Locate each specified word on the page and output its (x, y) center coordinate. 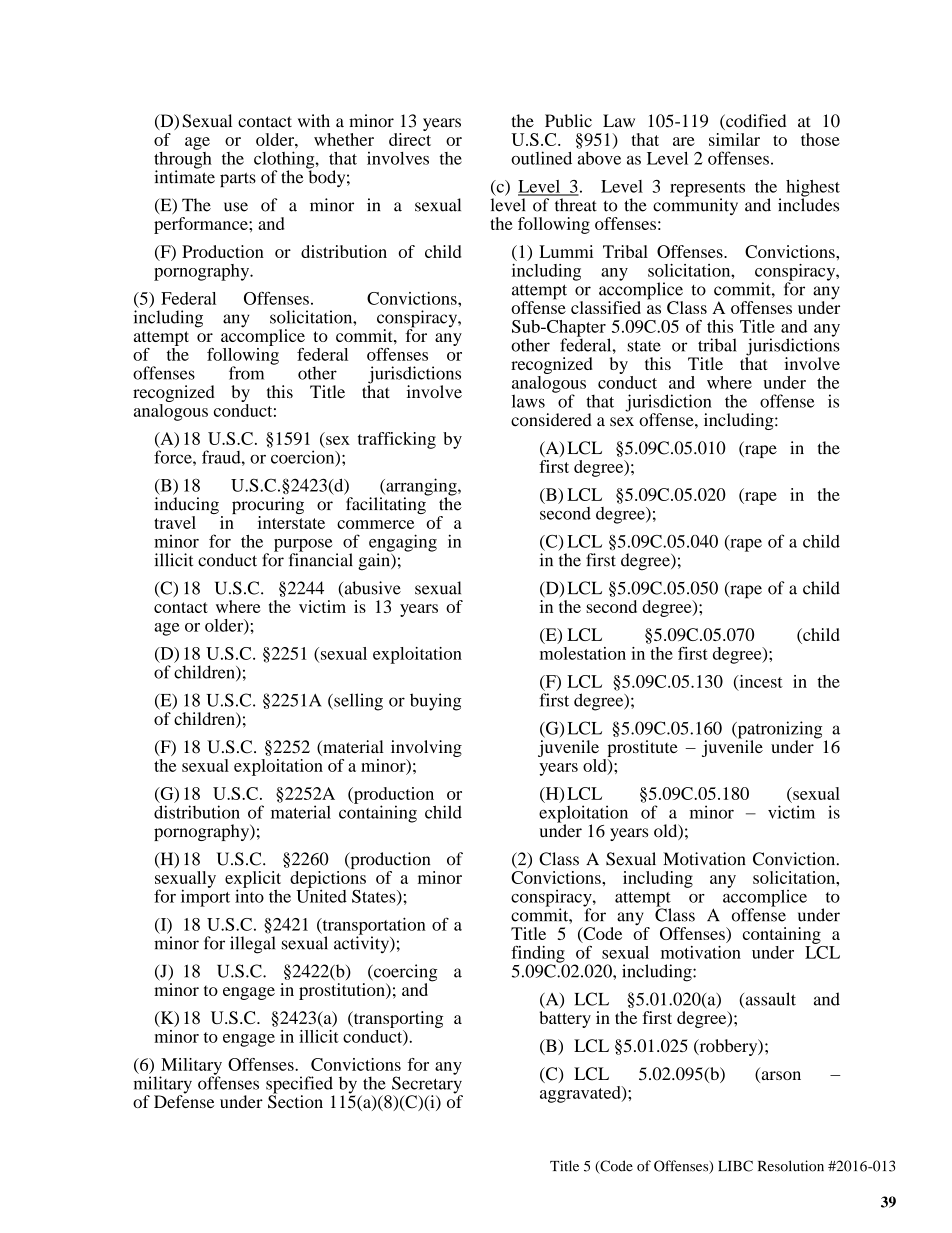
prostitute (643, 748)
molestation (583, 653)
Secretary (427, 1085)
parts (238, 179)
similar (734, 139)
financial (321, 559)
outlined (541, 158)
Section (295, 1101)
